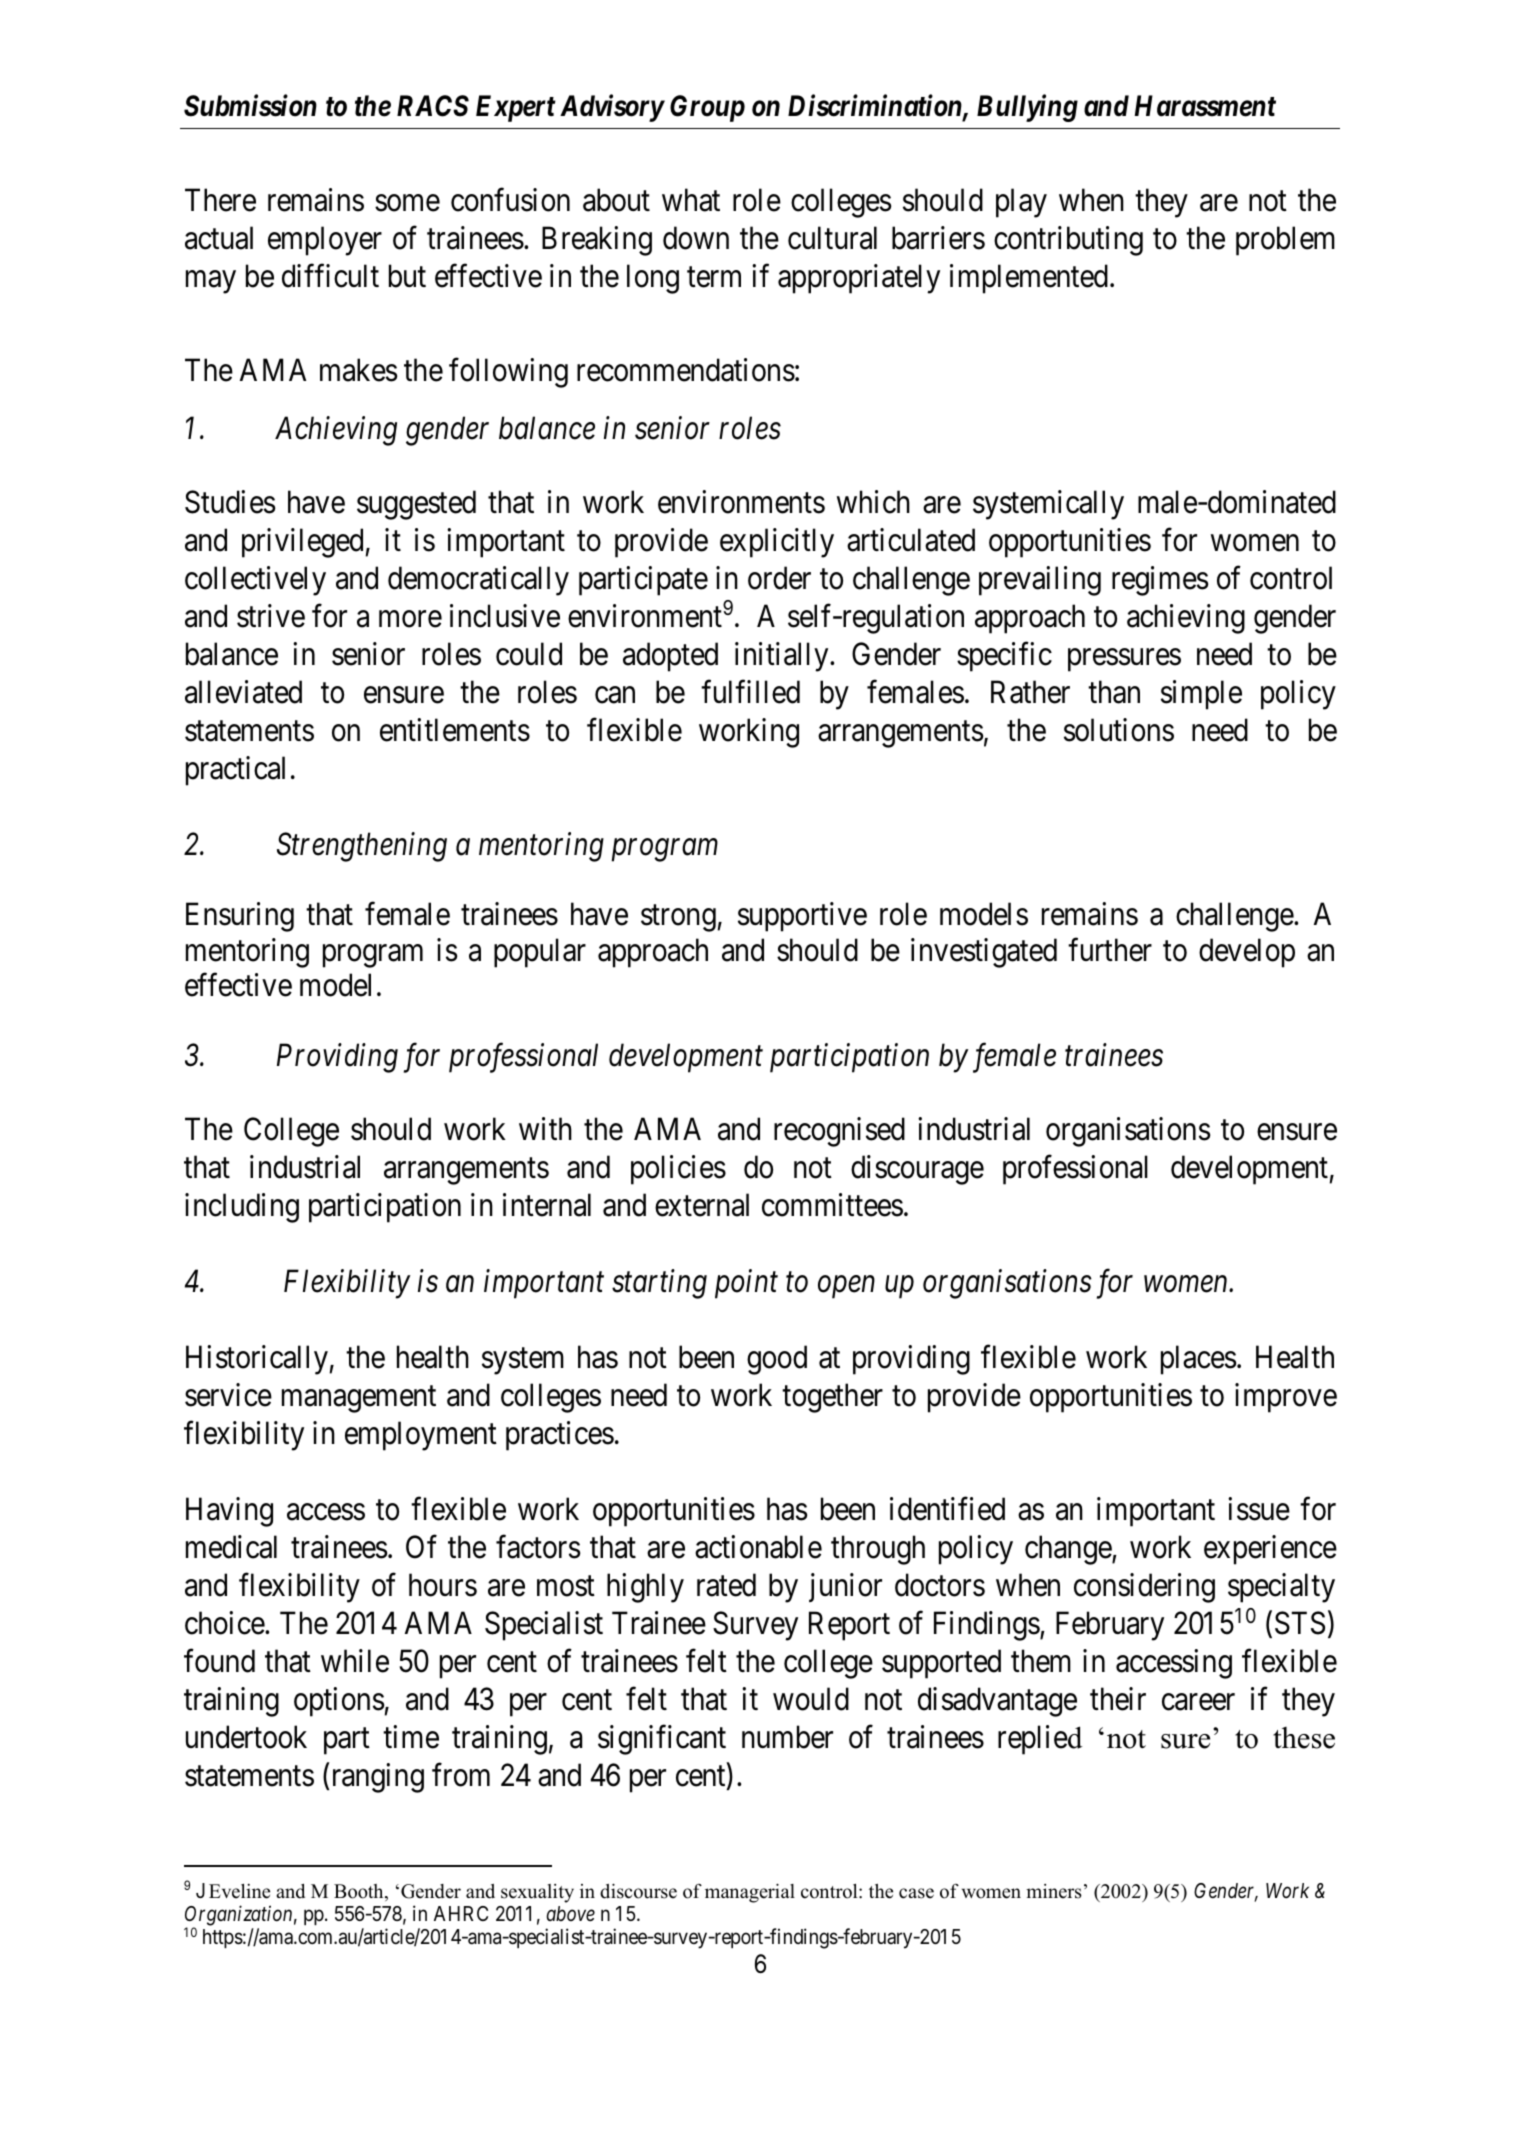  Describe the element at coordinates (1205, 106) in the document. I see `Harassment` at that location.
